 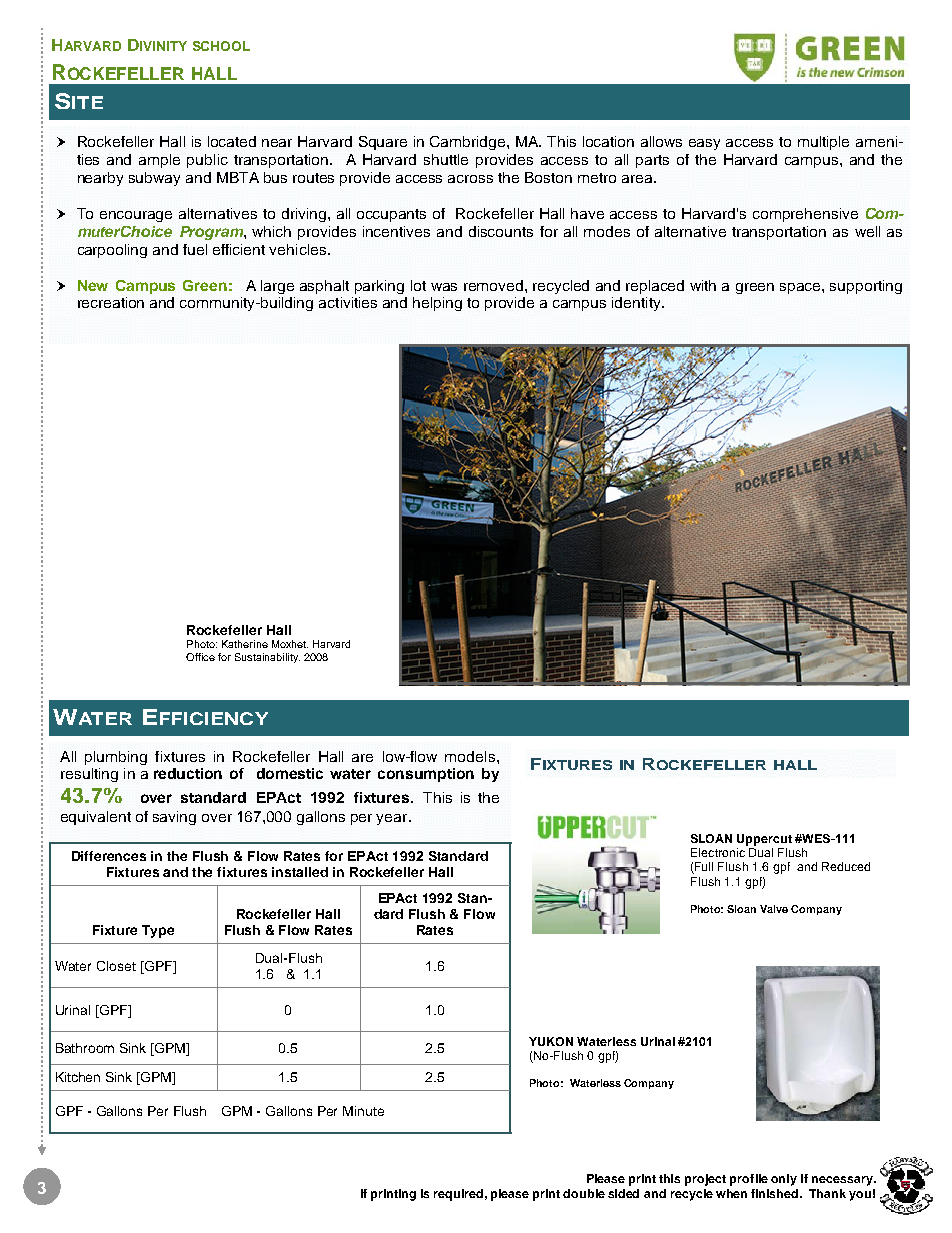 I want to click on models, so click(x=471, y=756).
